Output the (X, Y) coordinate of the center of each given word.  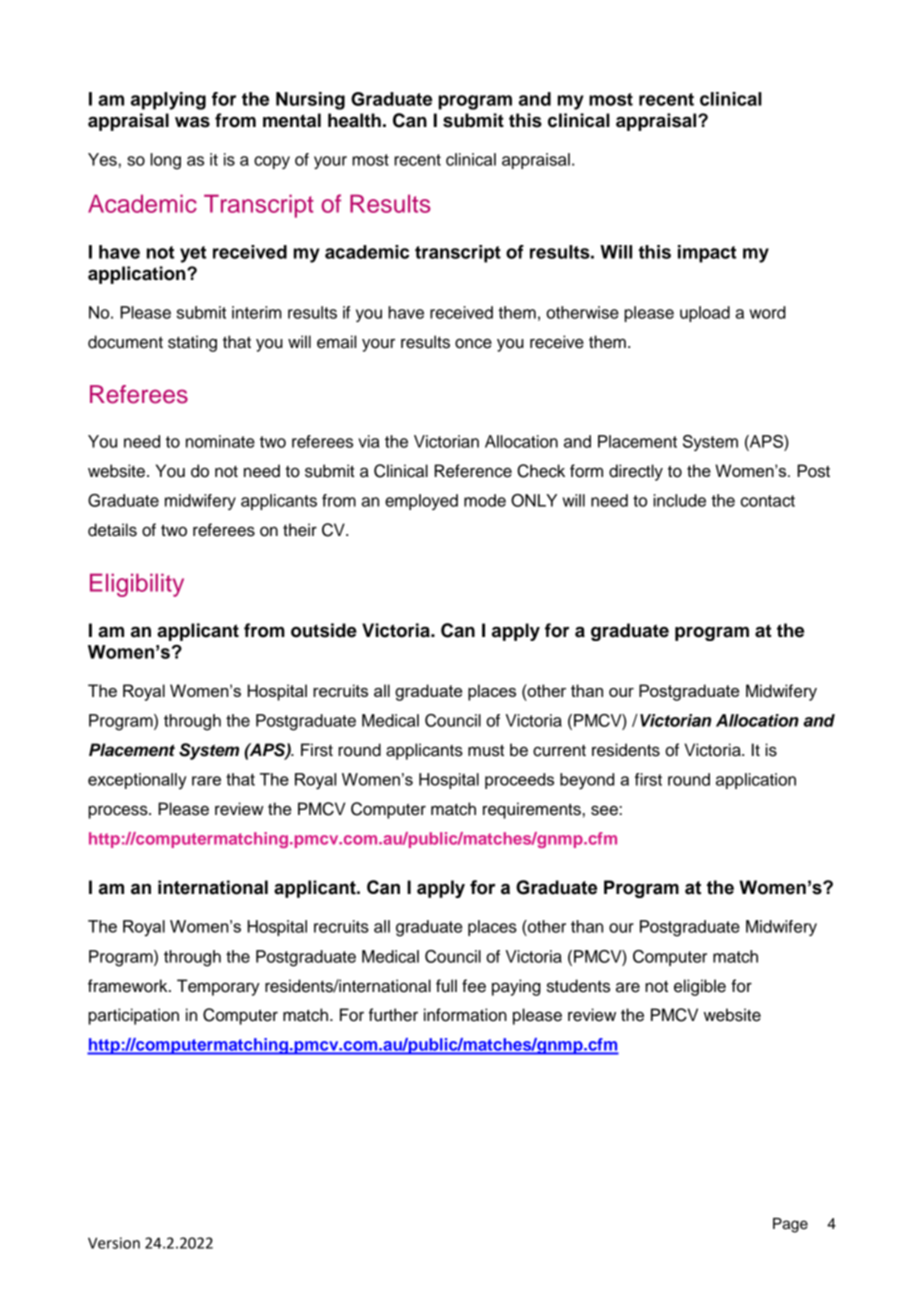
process (119, 812)
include (679, 500)
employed (421, 502)
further (393, 1015)
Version (114, 1243)
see (605, 810)
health (354, 120)
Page (790, 1225)
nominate (220, 441)
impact (707, 254)
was (192, 122)
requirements (532, 810)
